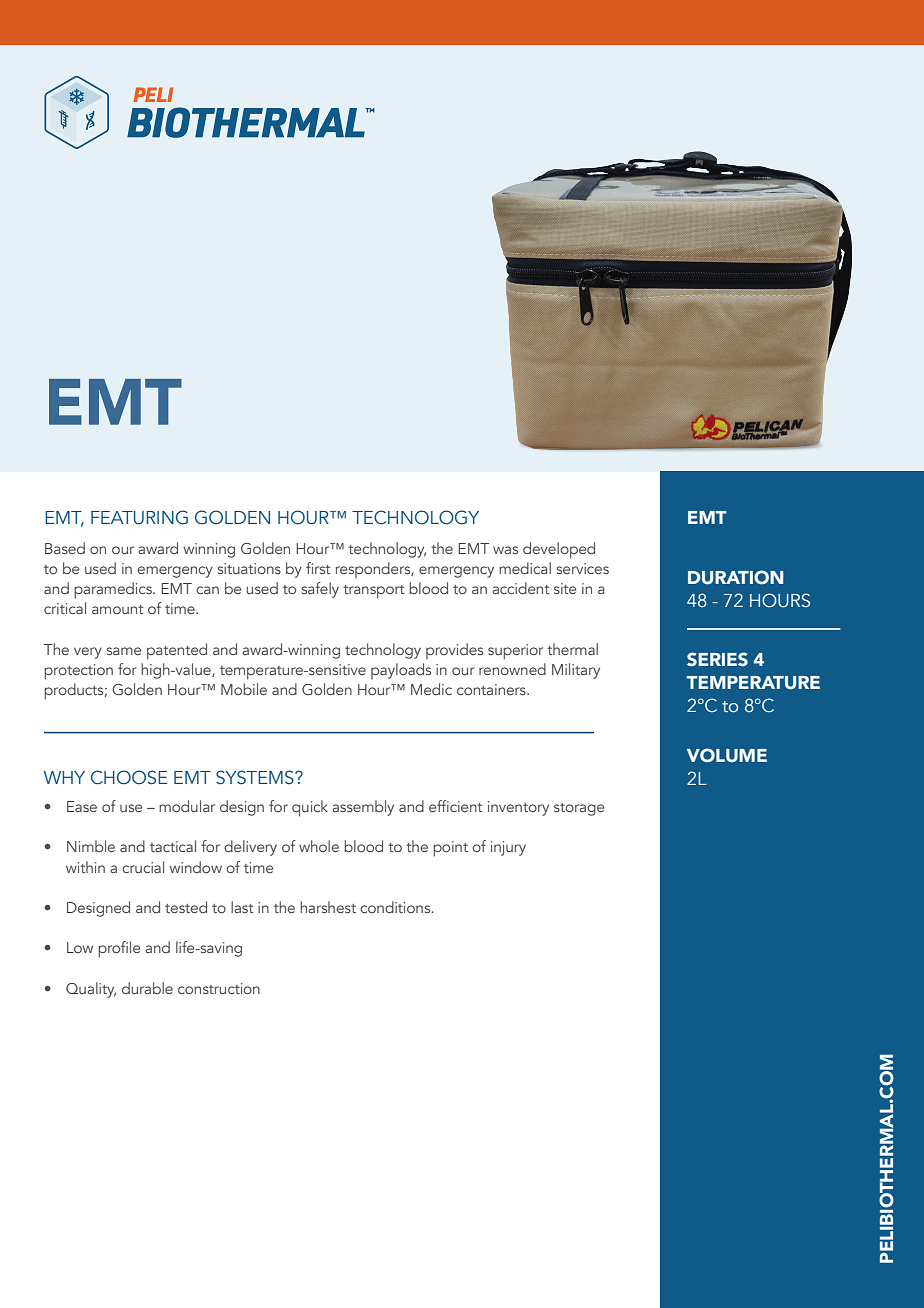 The height and width of the screenshot is (1308, 924). What do you see at coordinates (143, 867) in the screenshot?
I see `crucial` at bounding box center [143, 867].
